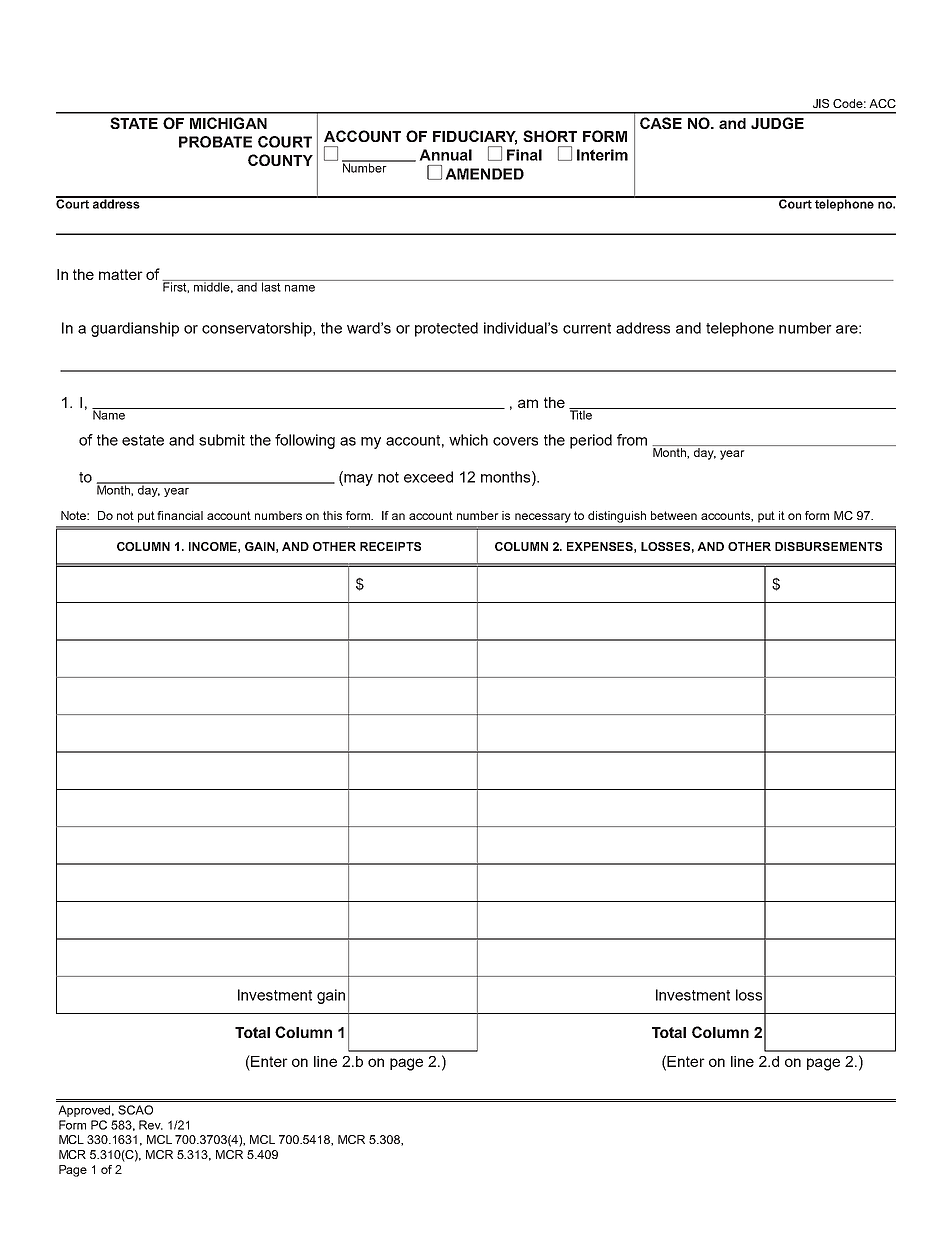  What do you see at coordinates (475, 137) in the document?
I see `FIDUCIARY` at bounding box center [475, 137].
